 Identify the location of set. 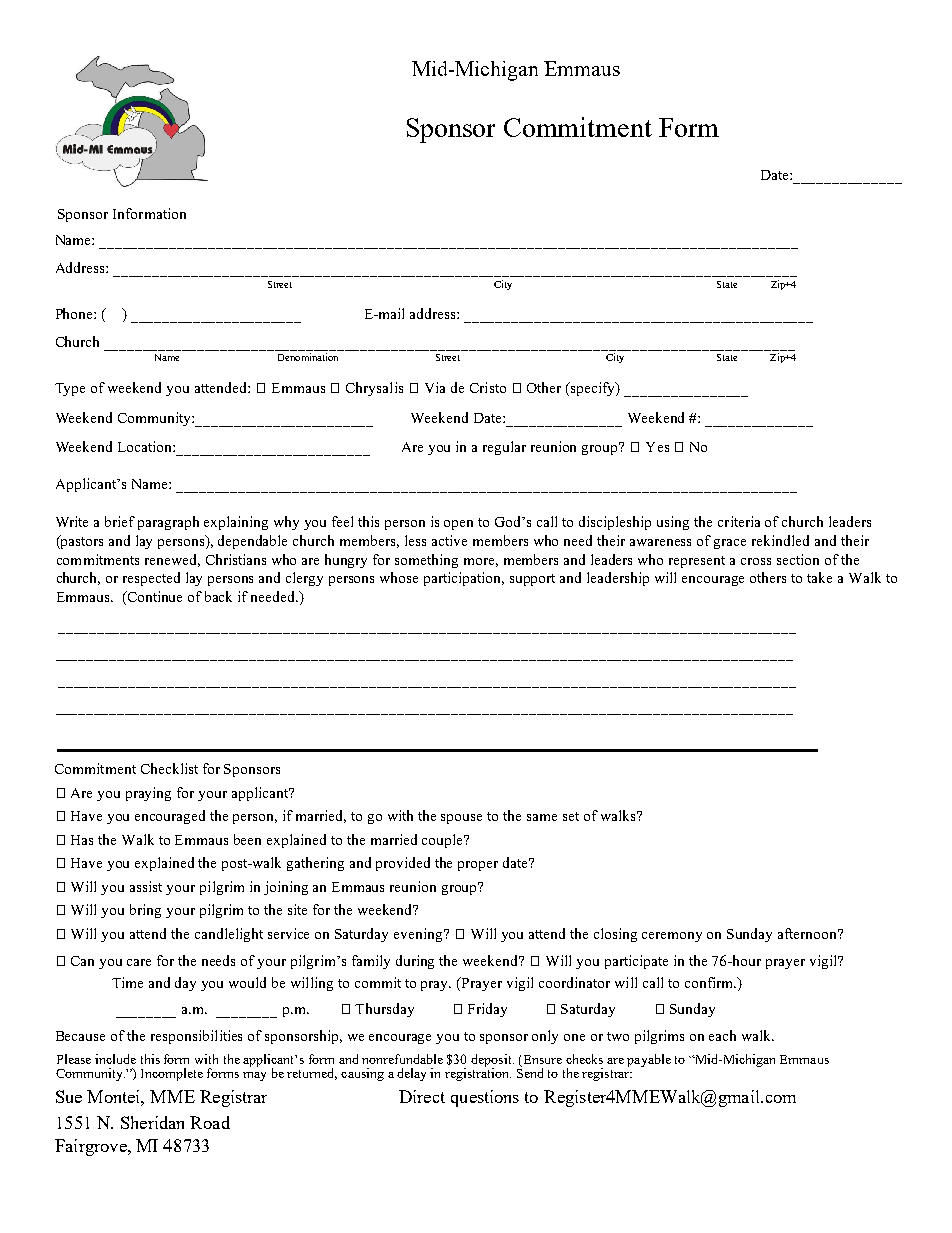
(571, 816).
